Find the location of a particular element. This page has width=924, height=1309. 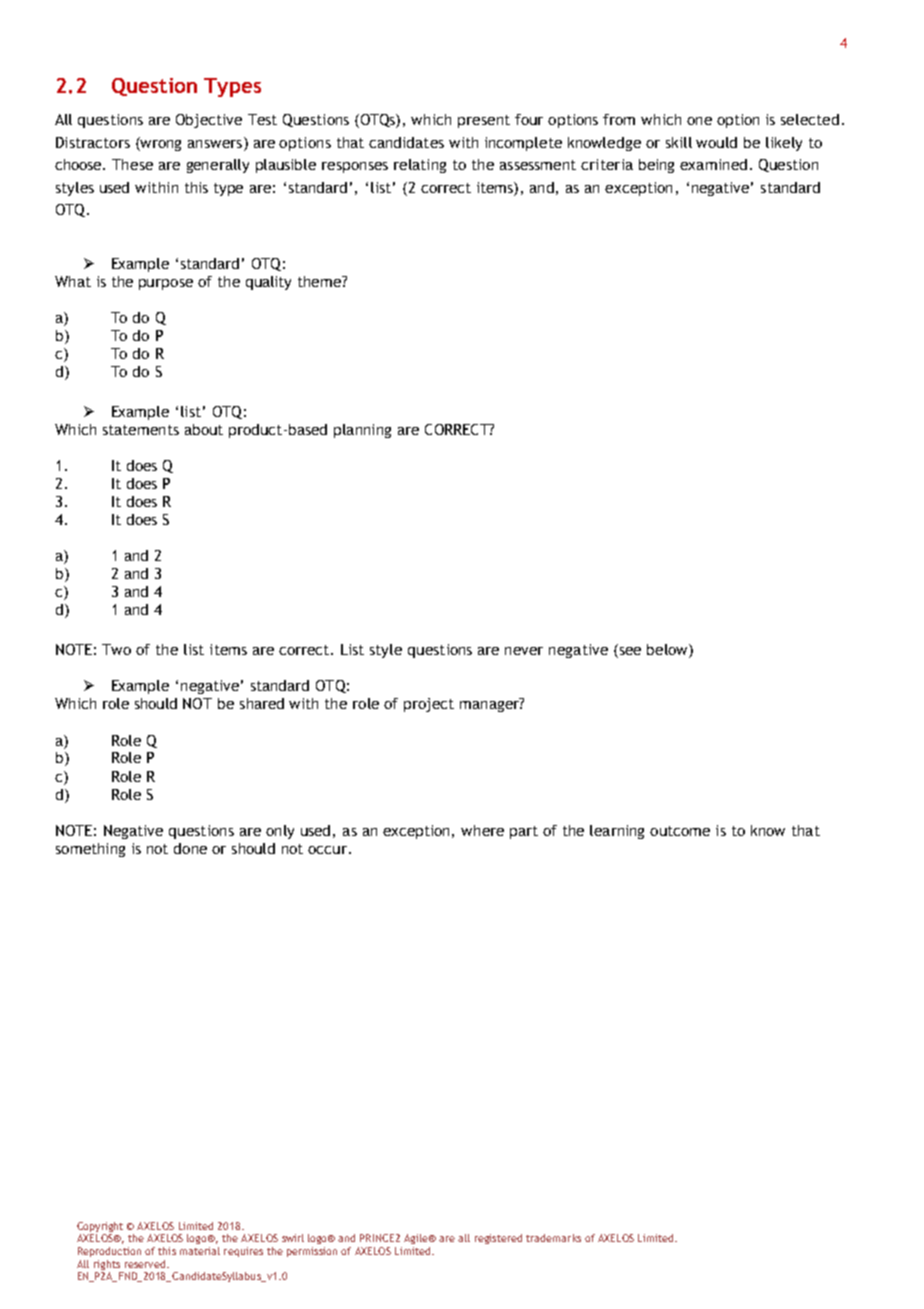

registered is located at coordinates (498, 1239).
